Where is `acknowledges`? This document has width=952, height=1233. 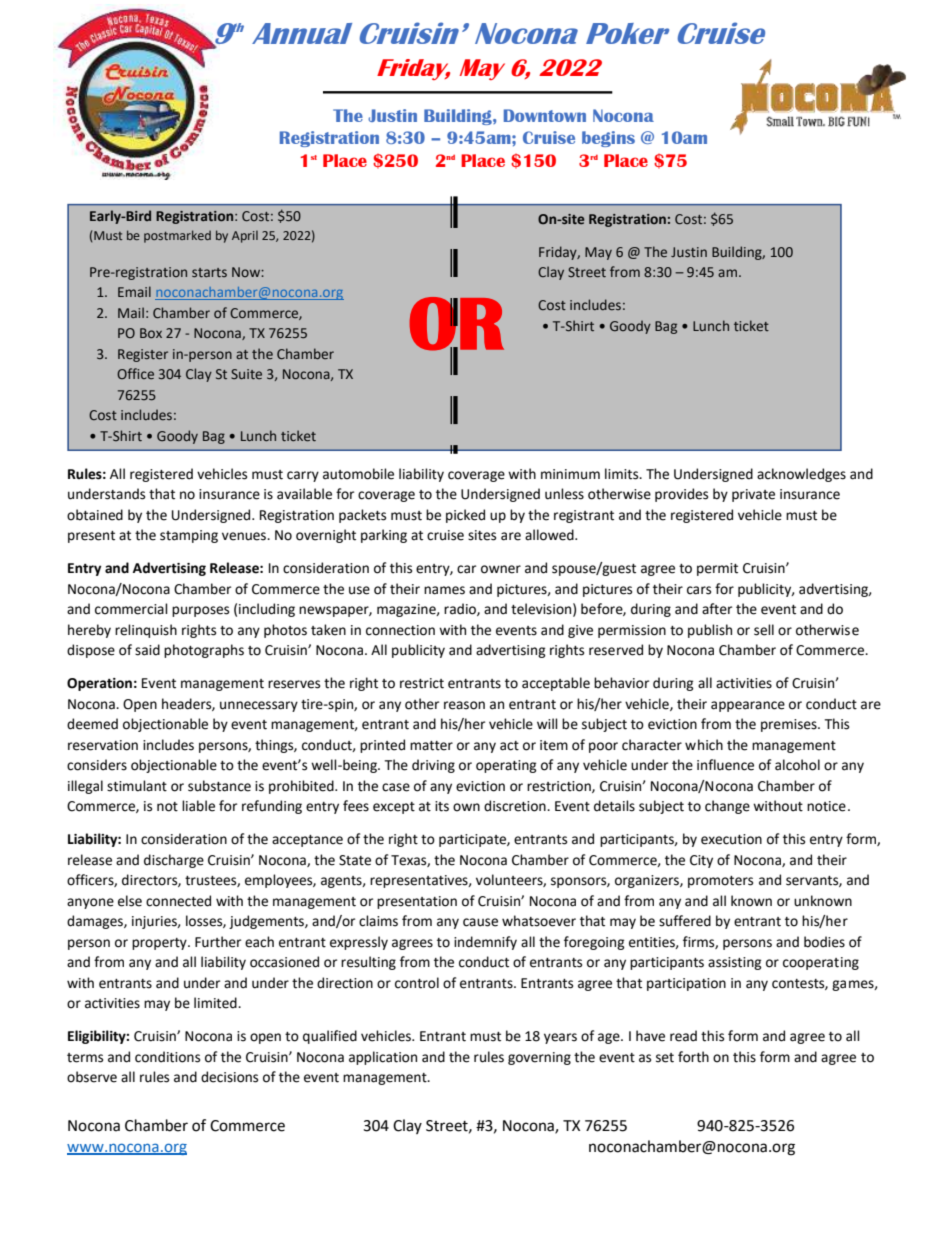 acknowledges is located at coordinates (801, 475).
